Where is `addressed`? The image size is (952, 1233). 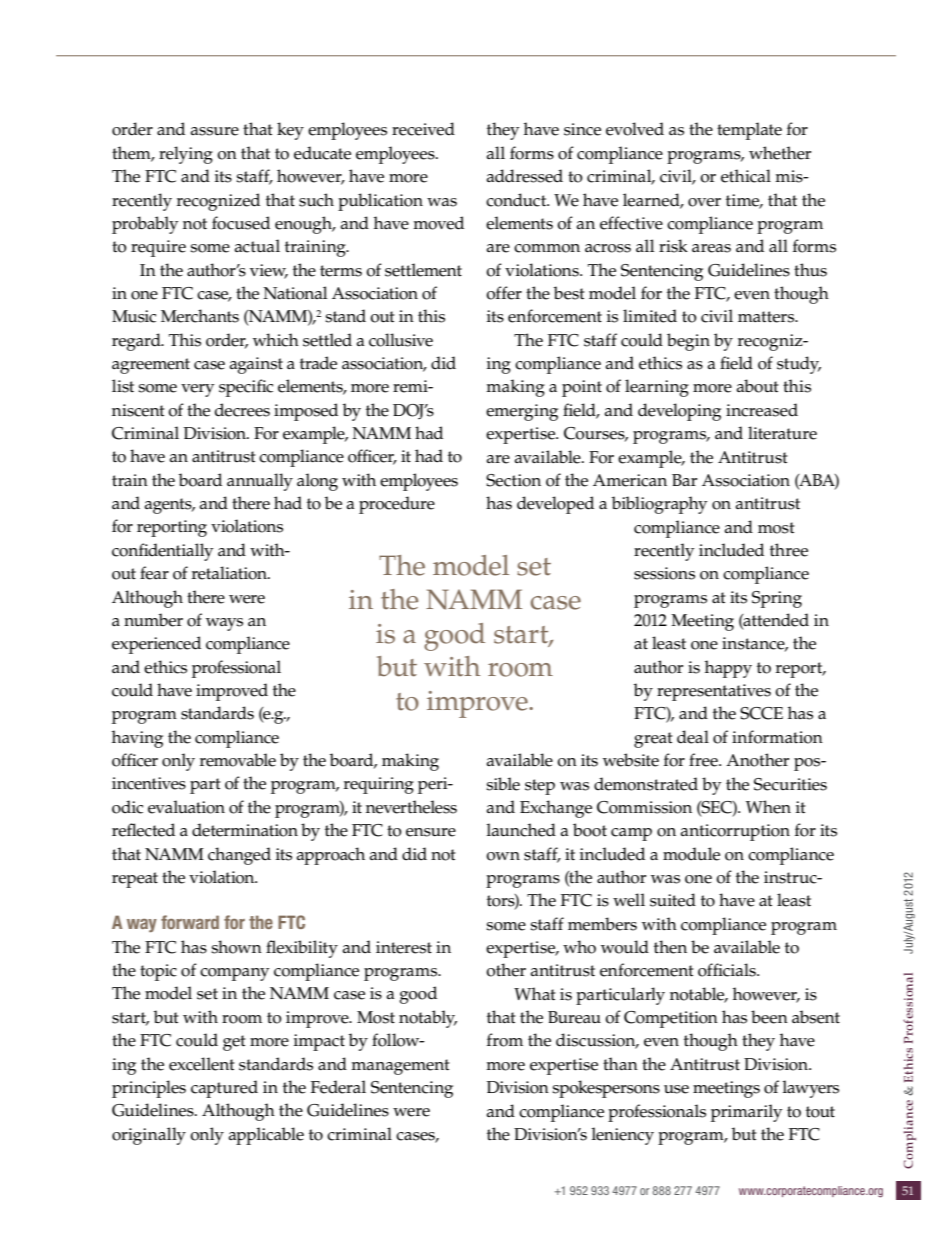 addressed is located at coordinates (525, 176).
